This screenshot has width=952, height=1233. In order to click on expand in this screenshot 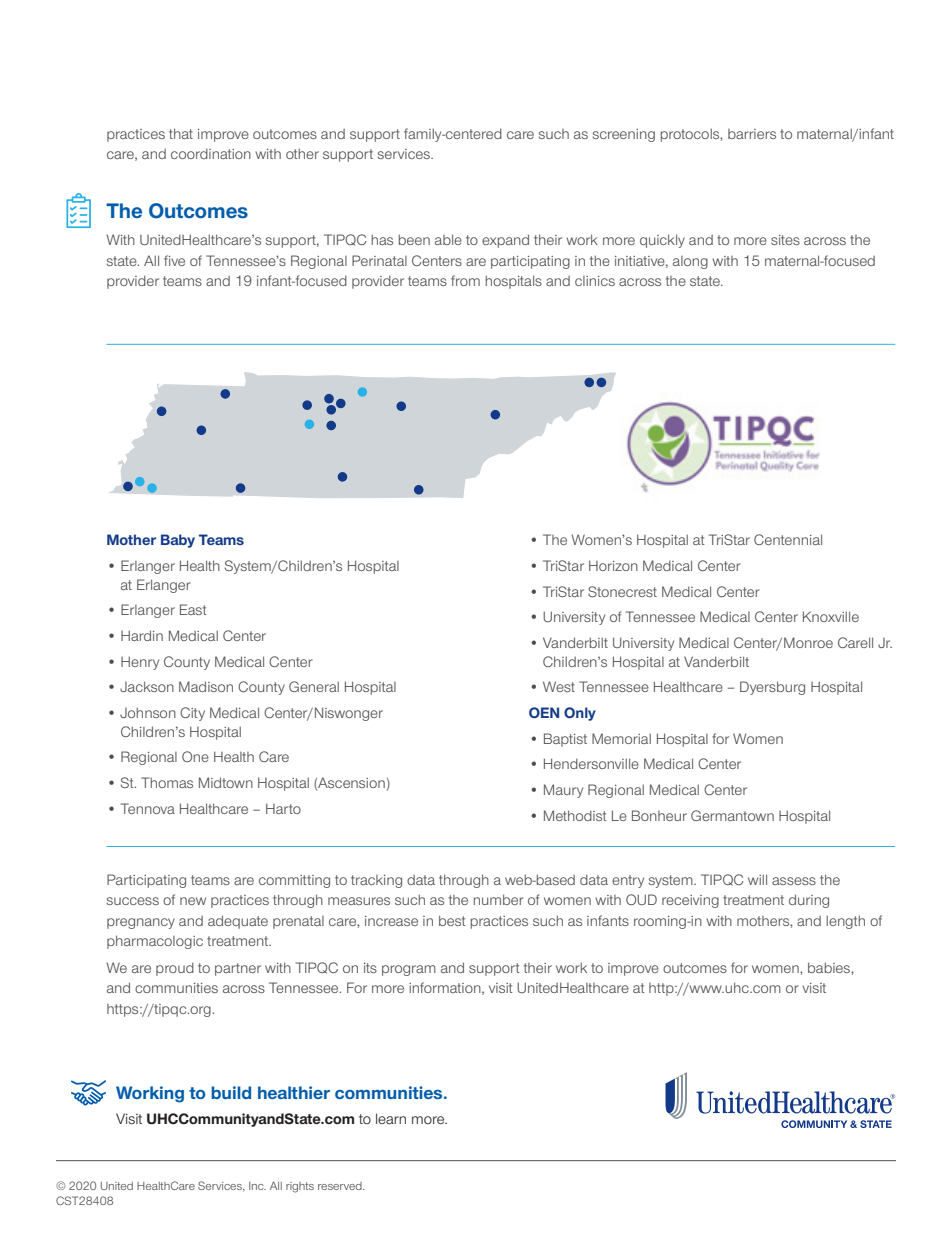, I will do `click(505, 241)`.
